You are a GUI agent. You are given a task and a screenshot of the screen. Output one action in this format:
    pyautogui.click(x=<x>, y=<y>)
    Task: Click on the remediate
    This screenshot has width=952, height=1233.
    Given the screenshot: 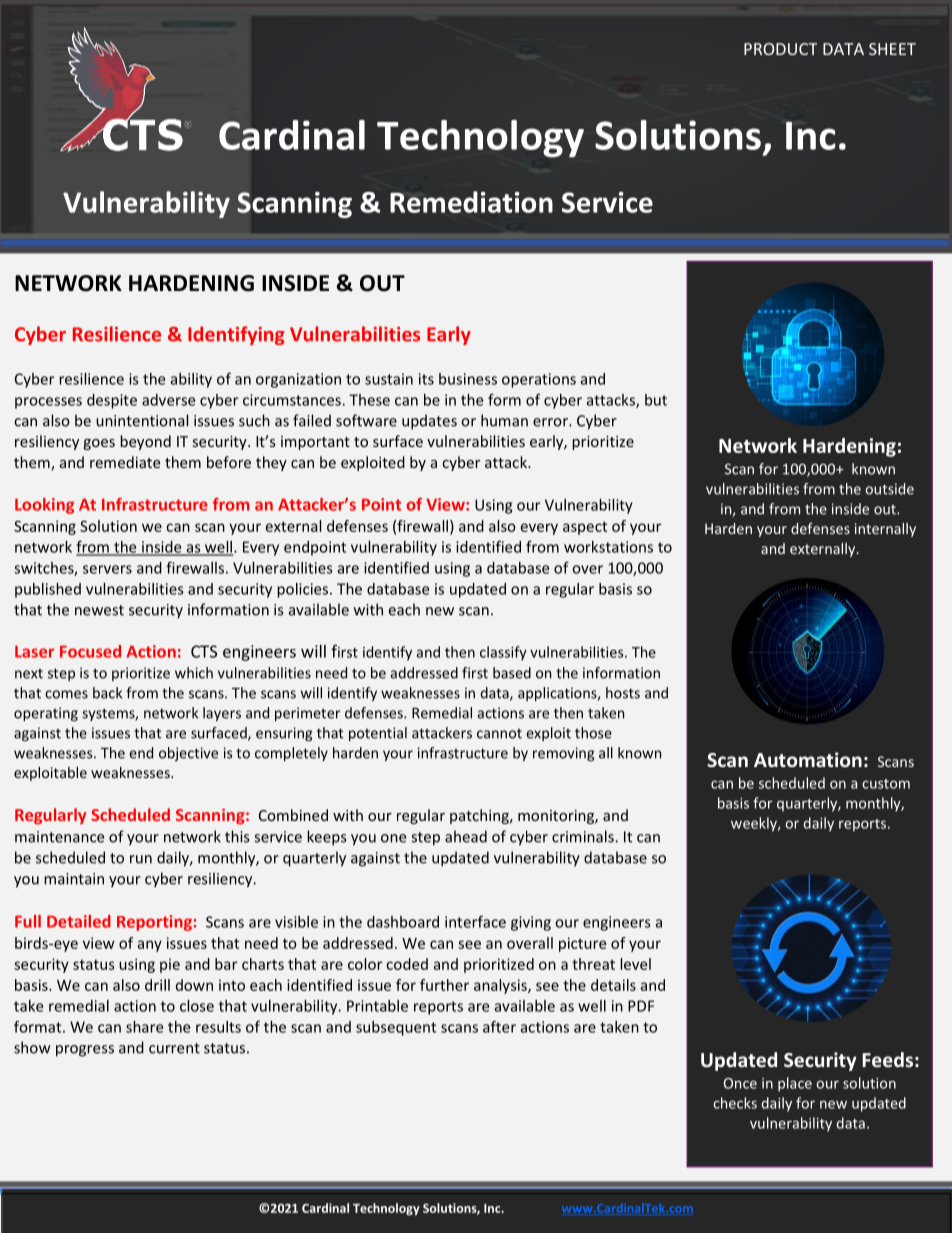 What is the action you would take?
    pyautogui.click(x=125, y=462)
